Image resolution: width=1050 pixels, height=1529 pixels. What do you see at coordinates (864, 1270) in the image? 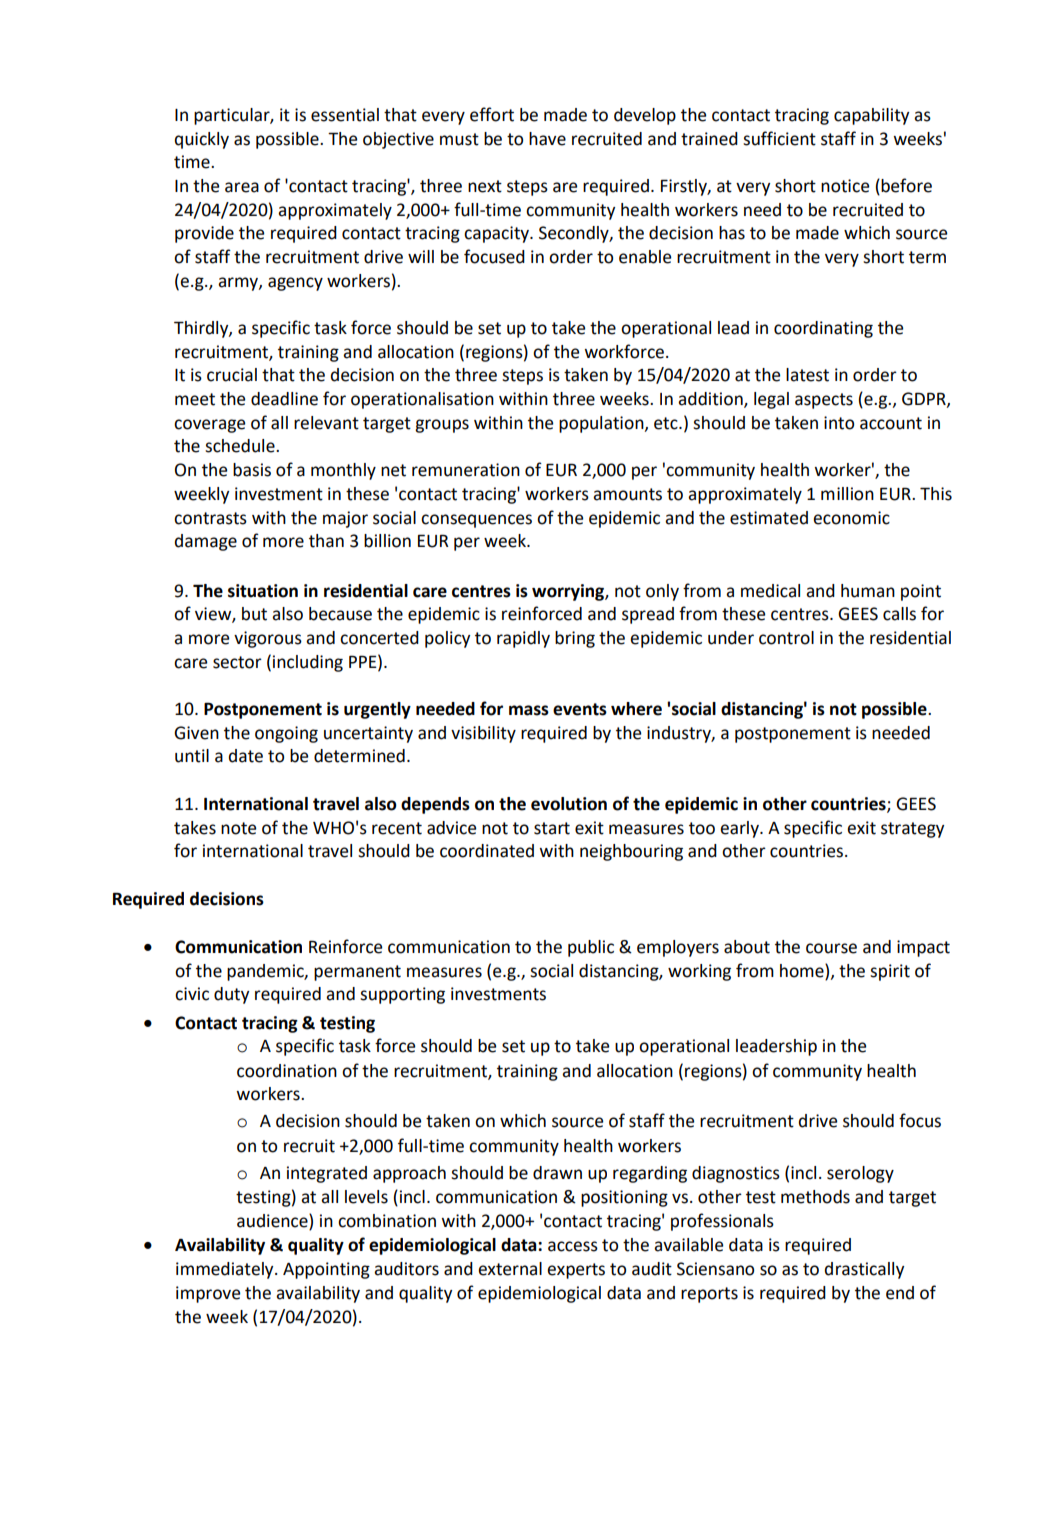
I see `drastically` at bounding box center [864, 1270].
